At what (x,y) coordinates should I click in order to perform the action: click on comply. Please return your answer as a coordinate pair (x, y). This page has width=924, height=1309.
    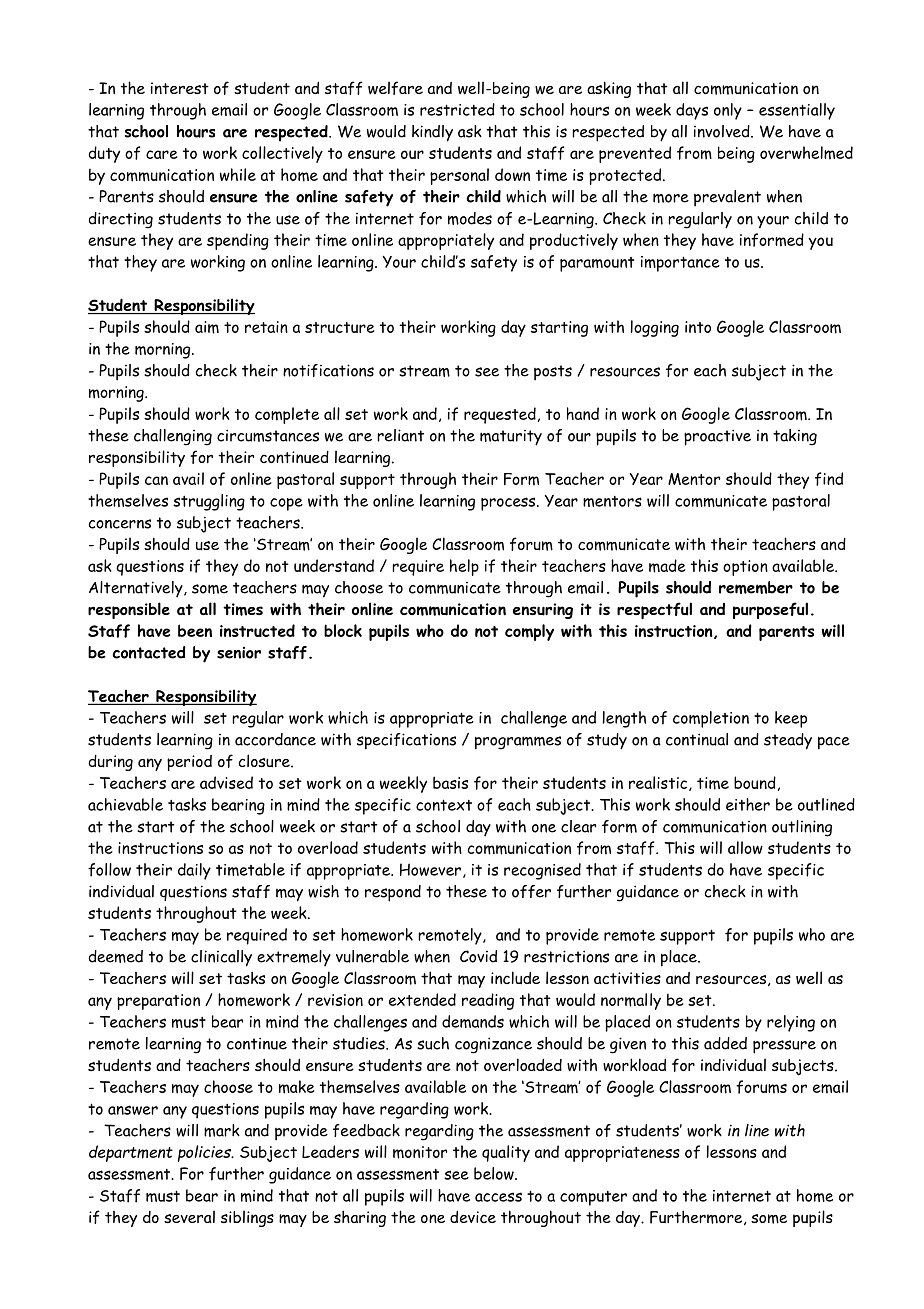
    Looking at the image, I should click on (529, 632).
